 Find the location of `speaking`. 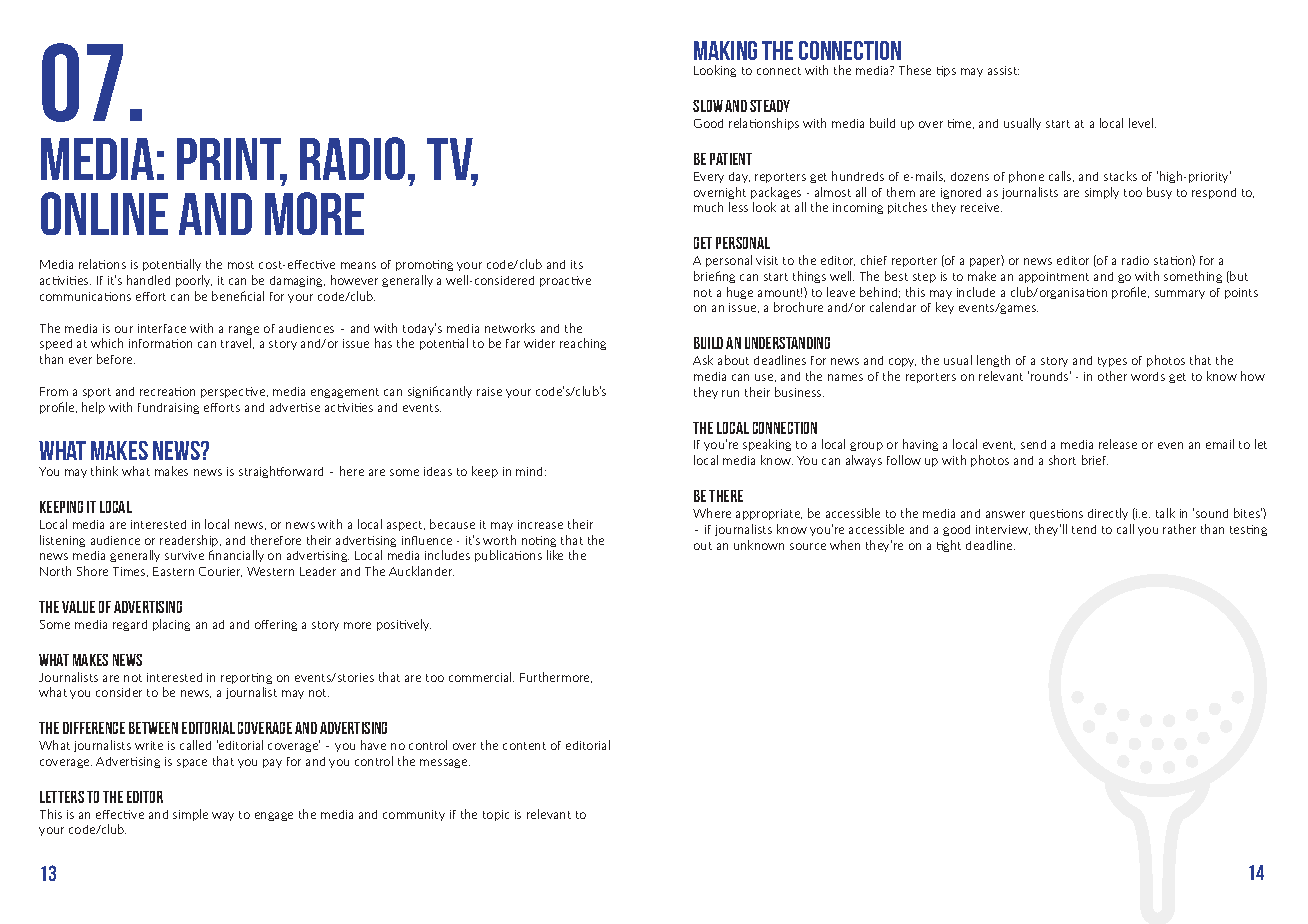

speaking is located at coordinates (767, 445).
